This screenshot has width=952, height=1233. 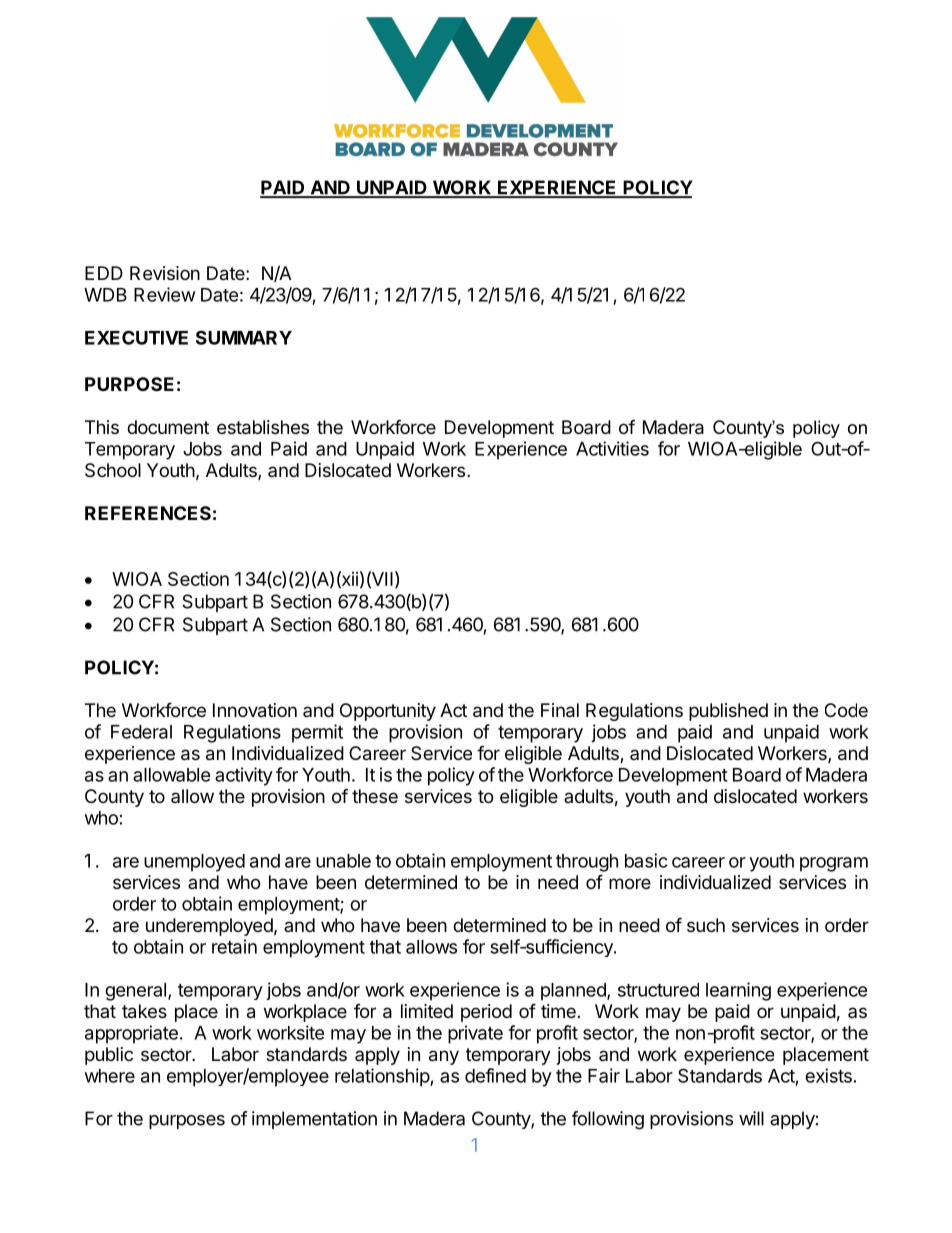 What do you see at coordinates (495, 1075) in the screenshot?
I see `defined` at bounding box center [495, 1075].
